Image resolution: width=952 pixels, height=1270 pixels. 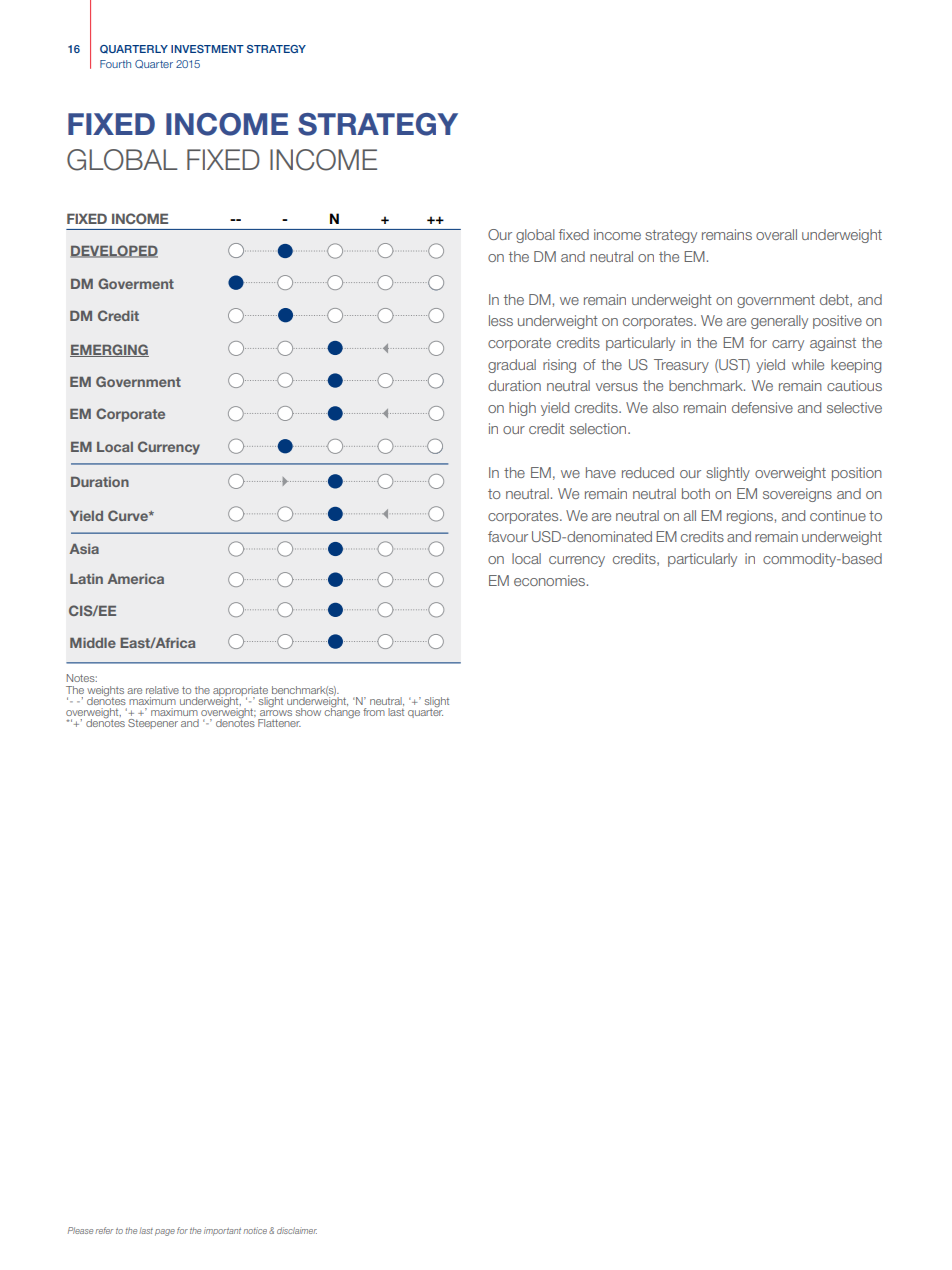 What do you see at coordinates (776, 234) in the document?
I see `overall` at bounding box center [776, 234].
